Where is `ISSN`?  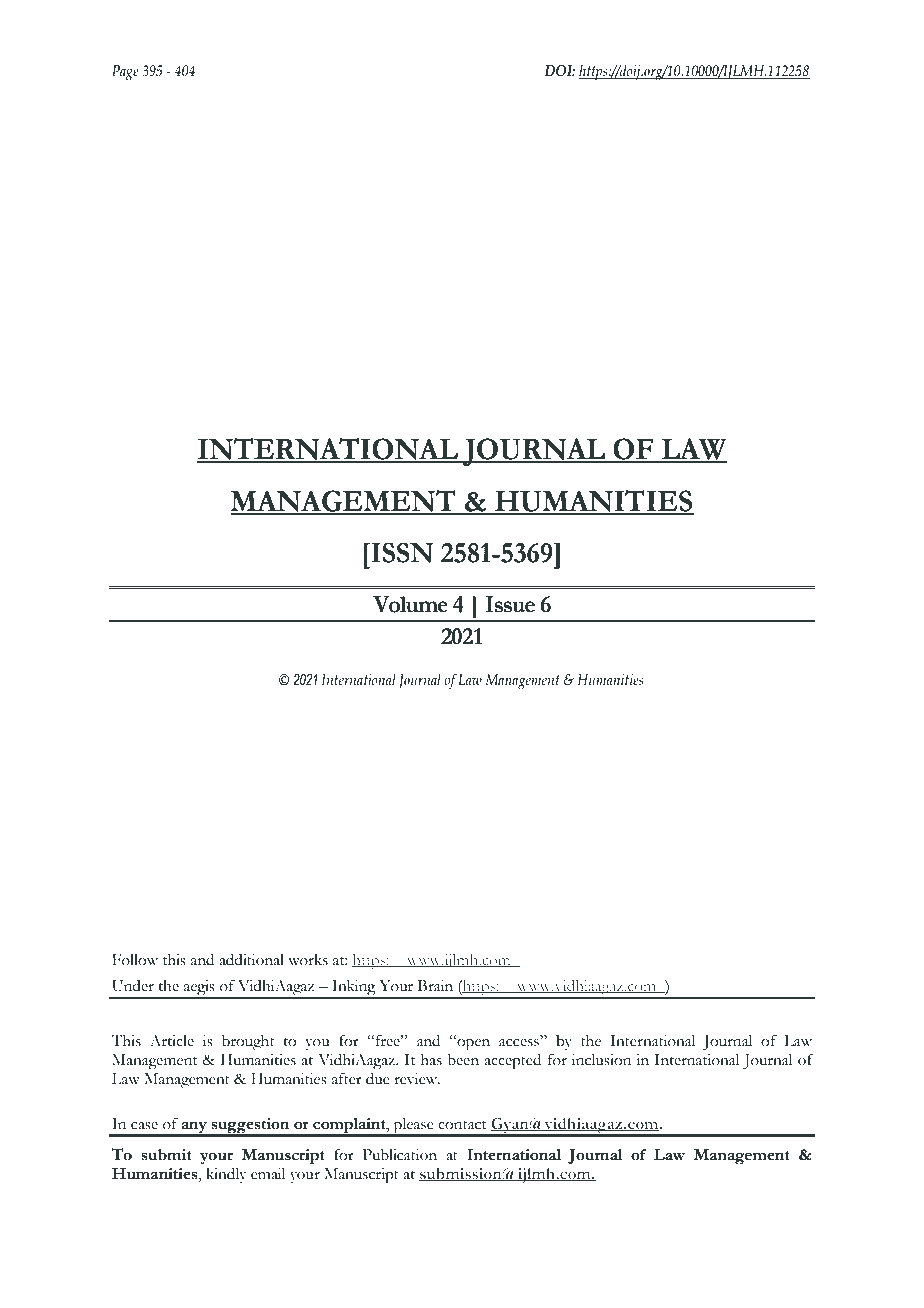 ISSN is located at coordinates (402, 552).
